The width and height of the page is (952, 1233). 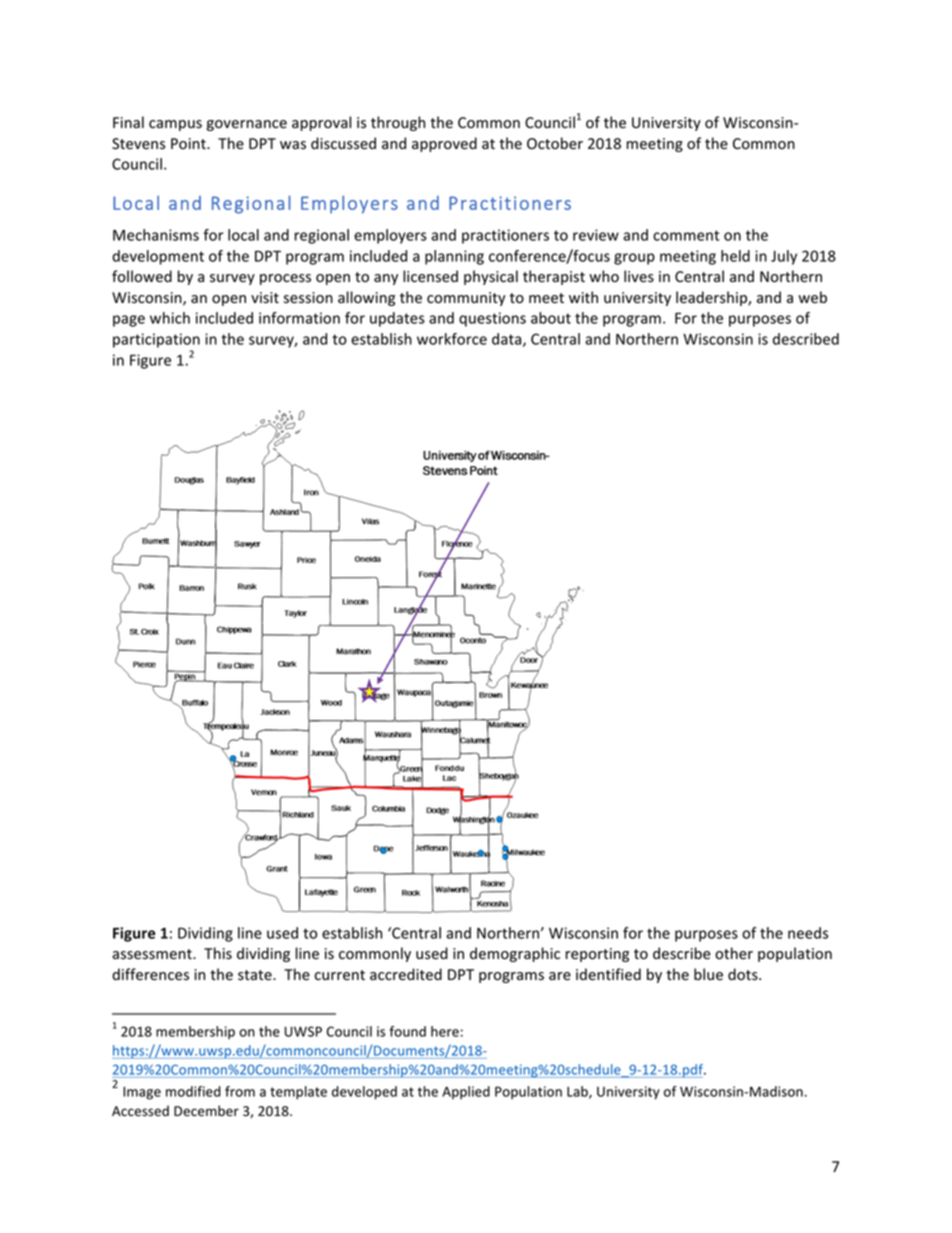 What do you see at coordinates (218, 953) in the page?
I see `This` at bounding box center [218, 953].
